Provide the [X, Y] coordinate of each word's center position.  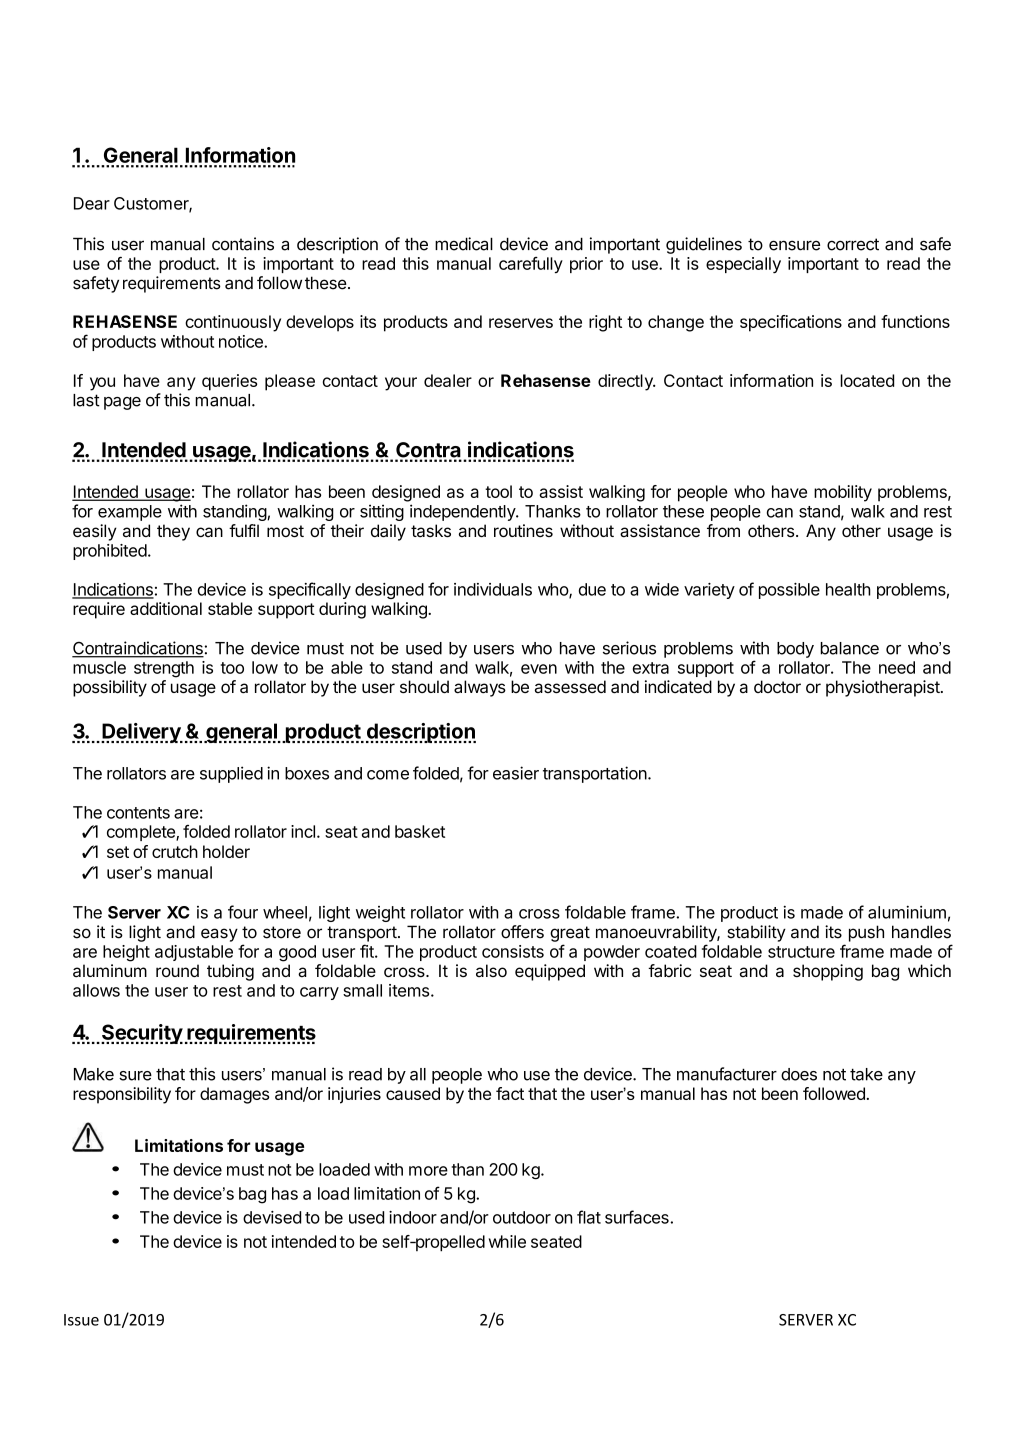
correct [853, 244]
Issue [81, 1320]
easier [516, 773]
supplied [231, 774]
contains [243, 244]
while [507, 1241]
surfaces [638, 1217]
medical [464, 244]
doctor [777, 686]
